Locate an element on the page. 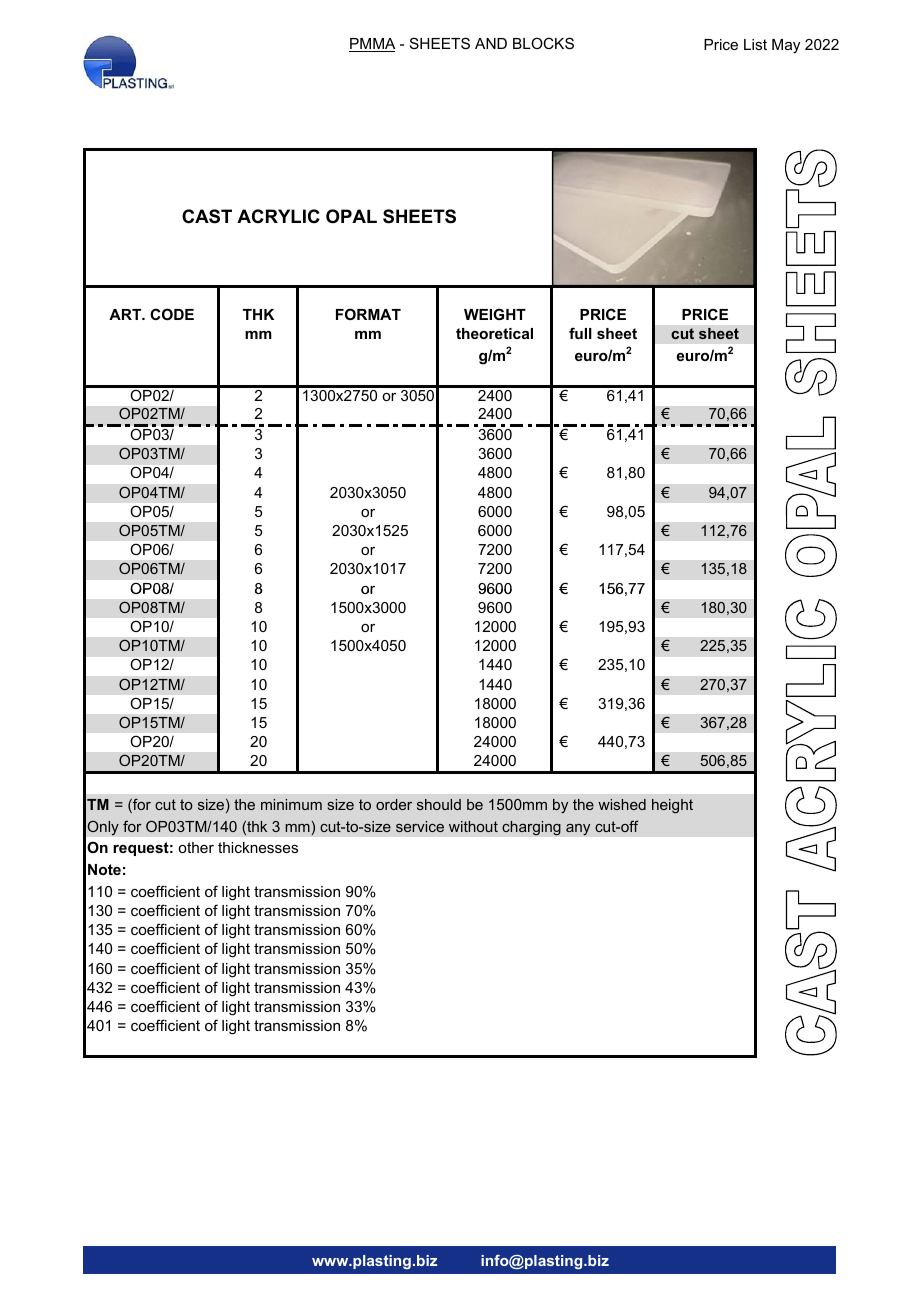  CAST is located at coordinates (207, 216).
